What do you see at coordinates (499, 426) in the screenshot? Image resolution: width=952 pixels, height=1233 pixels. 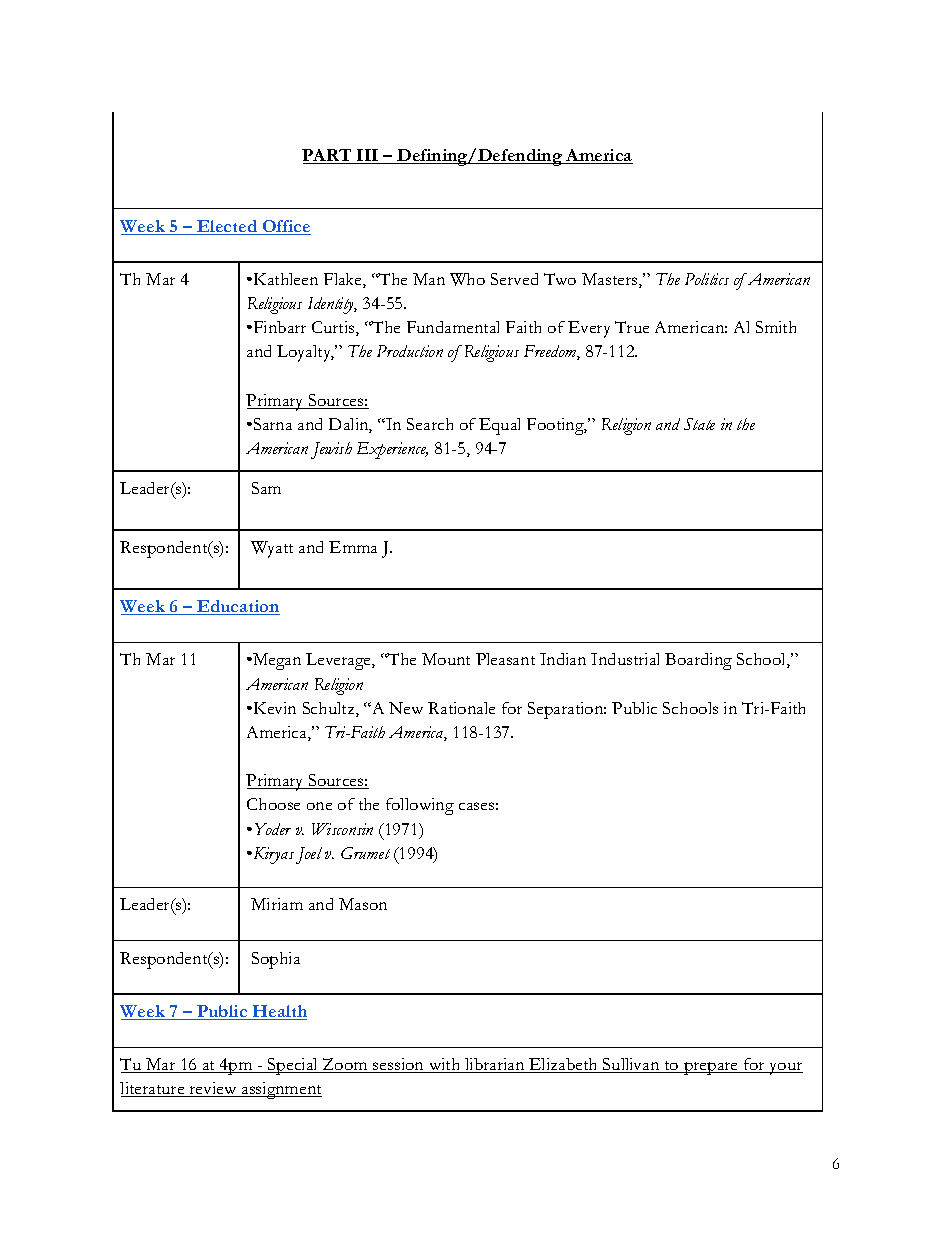 I see `Equal` at bounding box center [499, 426].
